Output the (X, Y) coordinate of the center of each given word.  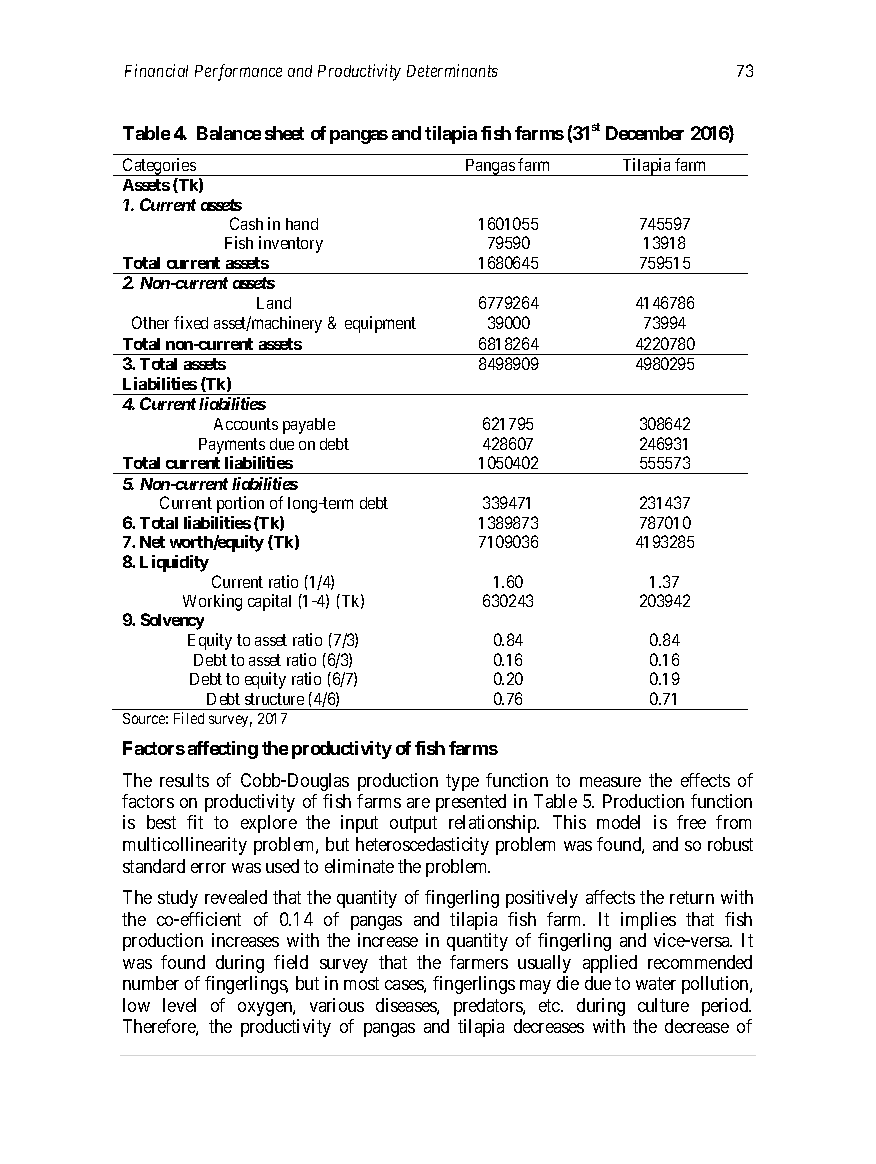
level (179, 1005)
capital (269, 602)
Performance (238, 72)
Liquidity (174, 563)
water (656, 983)
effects (705, 780)
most (361, 983)
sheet (284, 133)
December (645, 133)
